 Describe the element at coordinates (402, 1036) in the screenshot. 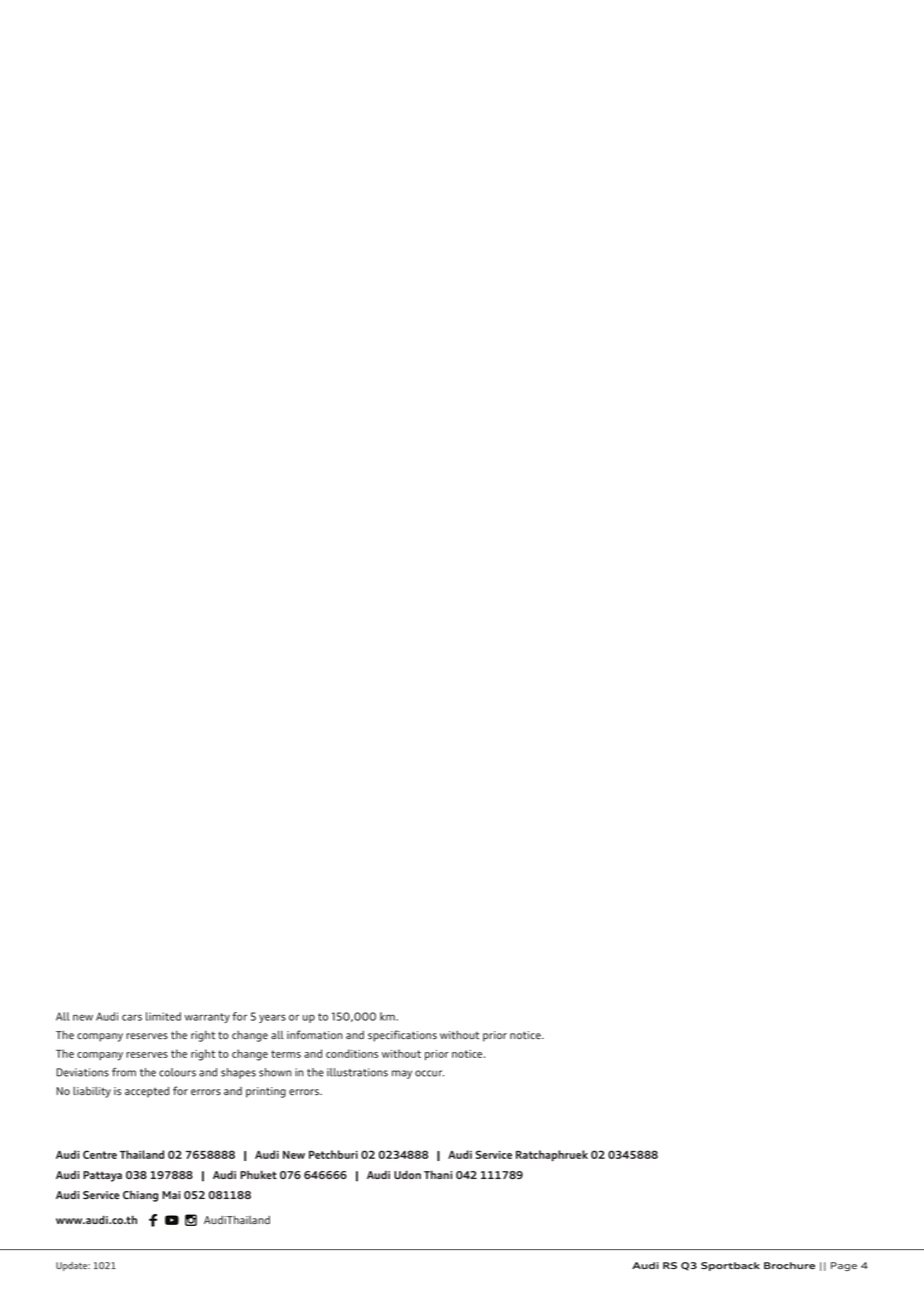

I see `specifications` at that location.
